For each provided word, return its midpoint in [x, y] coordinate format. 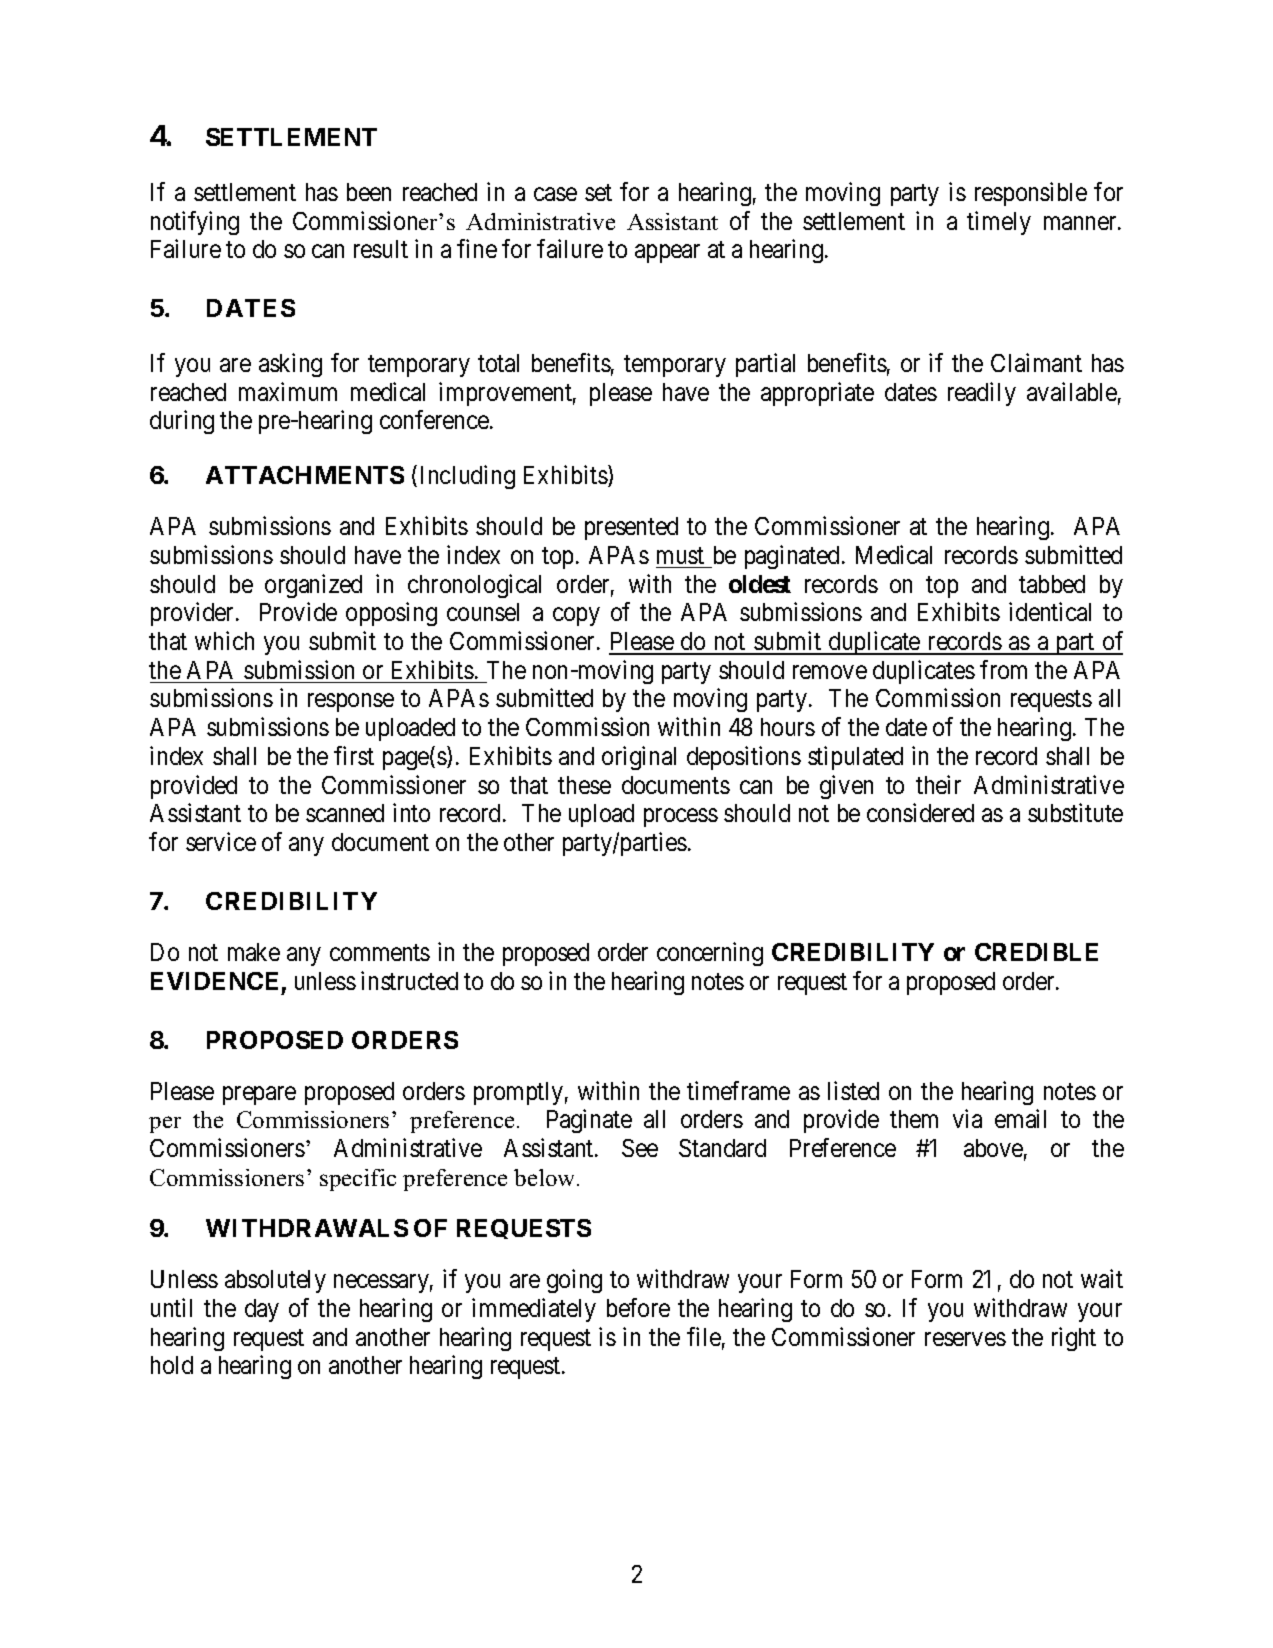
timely [999, 223]
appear [667, 254]
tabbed [1052, 584]
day [262, 1310]
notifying [195, 223]
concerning [710, 954]
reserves [965, 1339]
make [254, 952]
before [638, 1307]
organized [313, 586]
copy [576, 617]
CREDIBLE [1036, 952]
